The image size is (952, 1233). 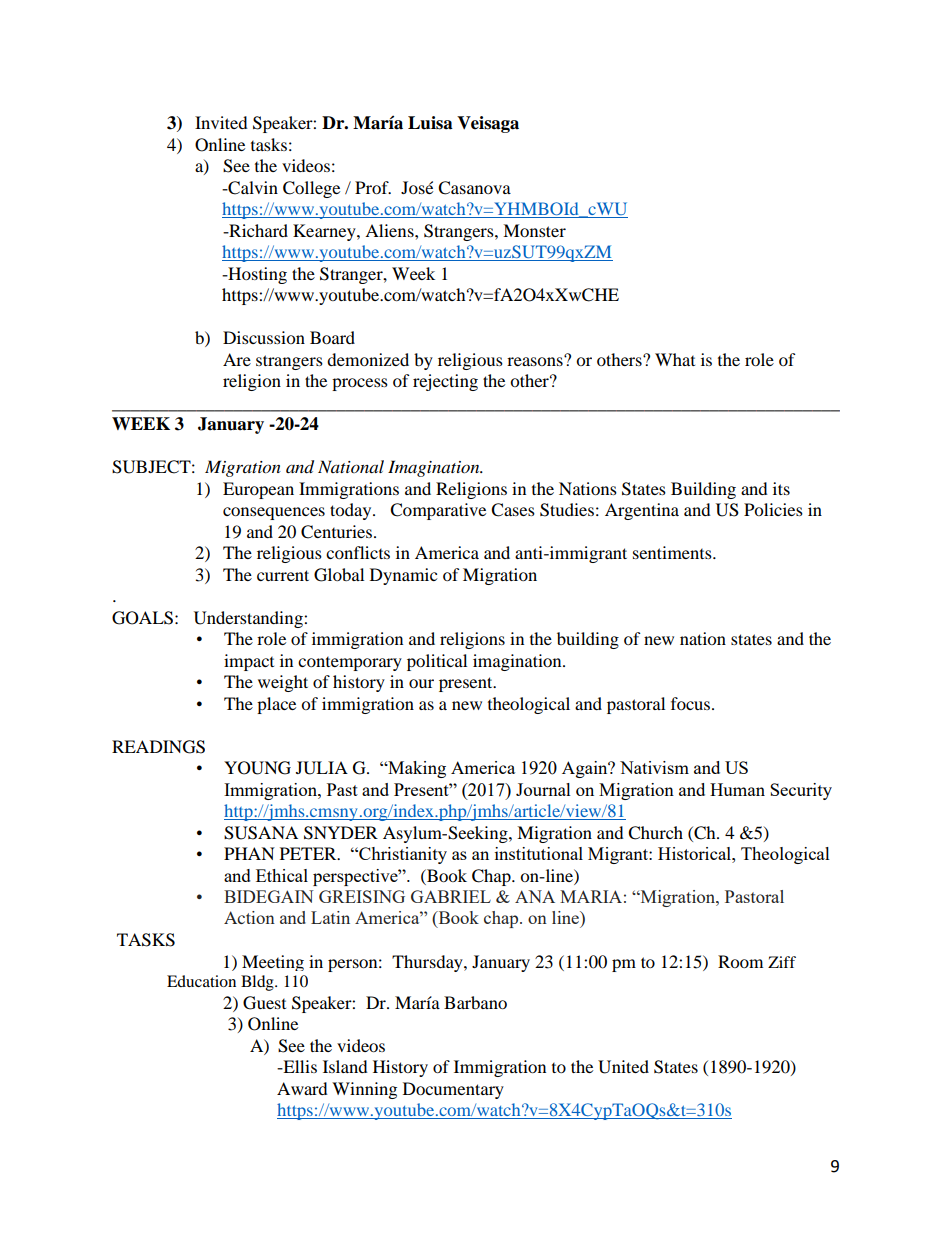 I want to click on Understanding, so click(x=249, y=619).
